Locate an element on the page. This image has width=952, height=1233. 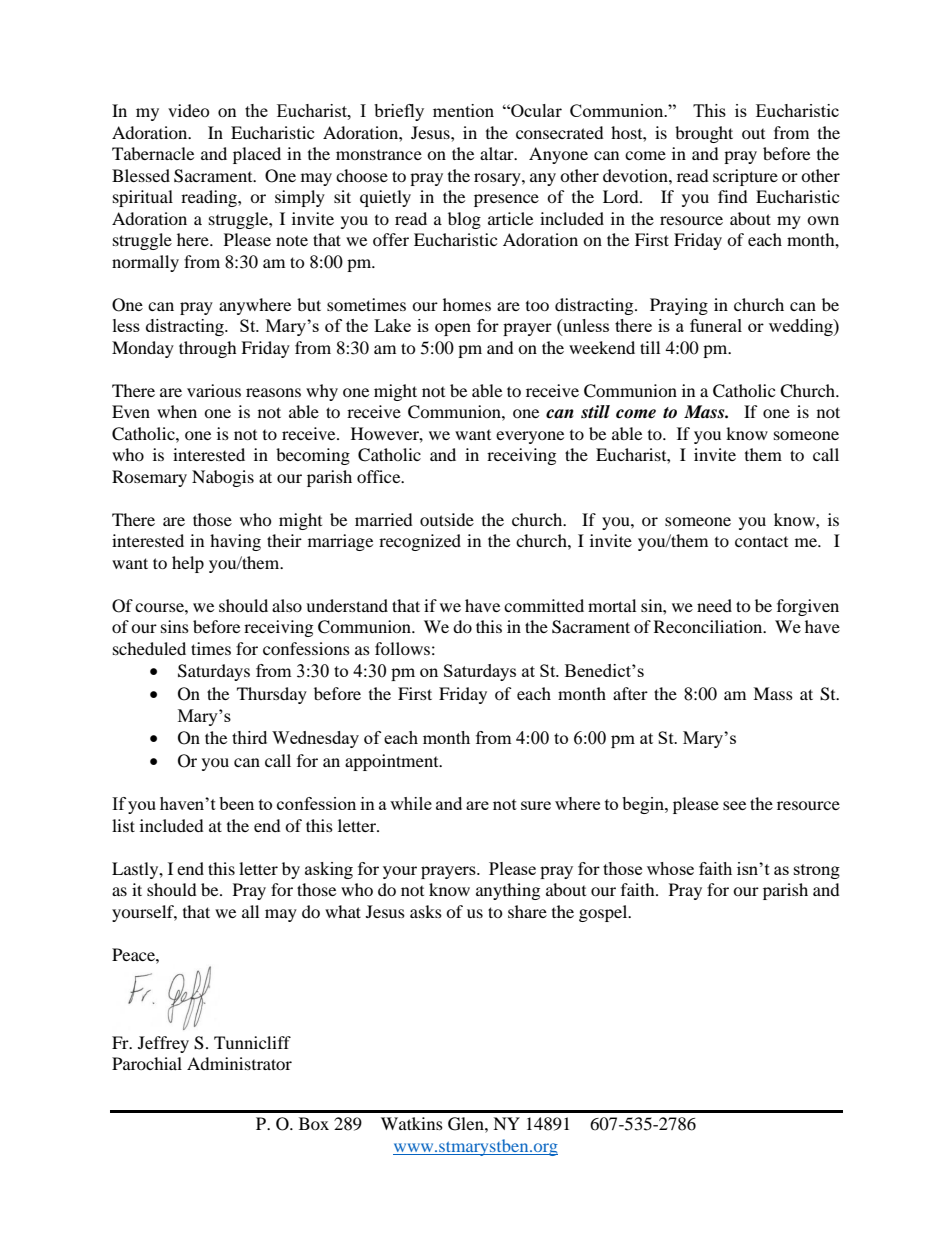
gospel is located at coordinates (604, 913).
